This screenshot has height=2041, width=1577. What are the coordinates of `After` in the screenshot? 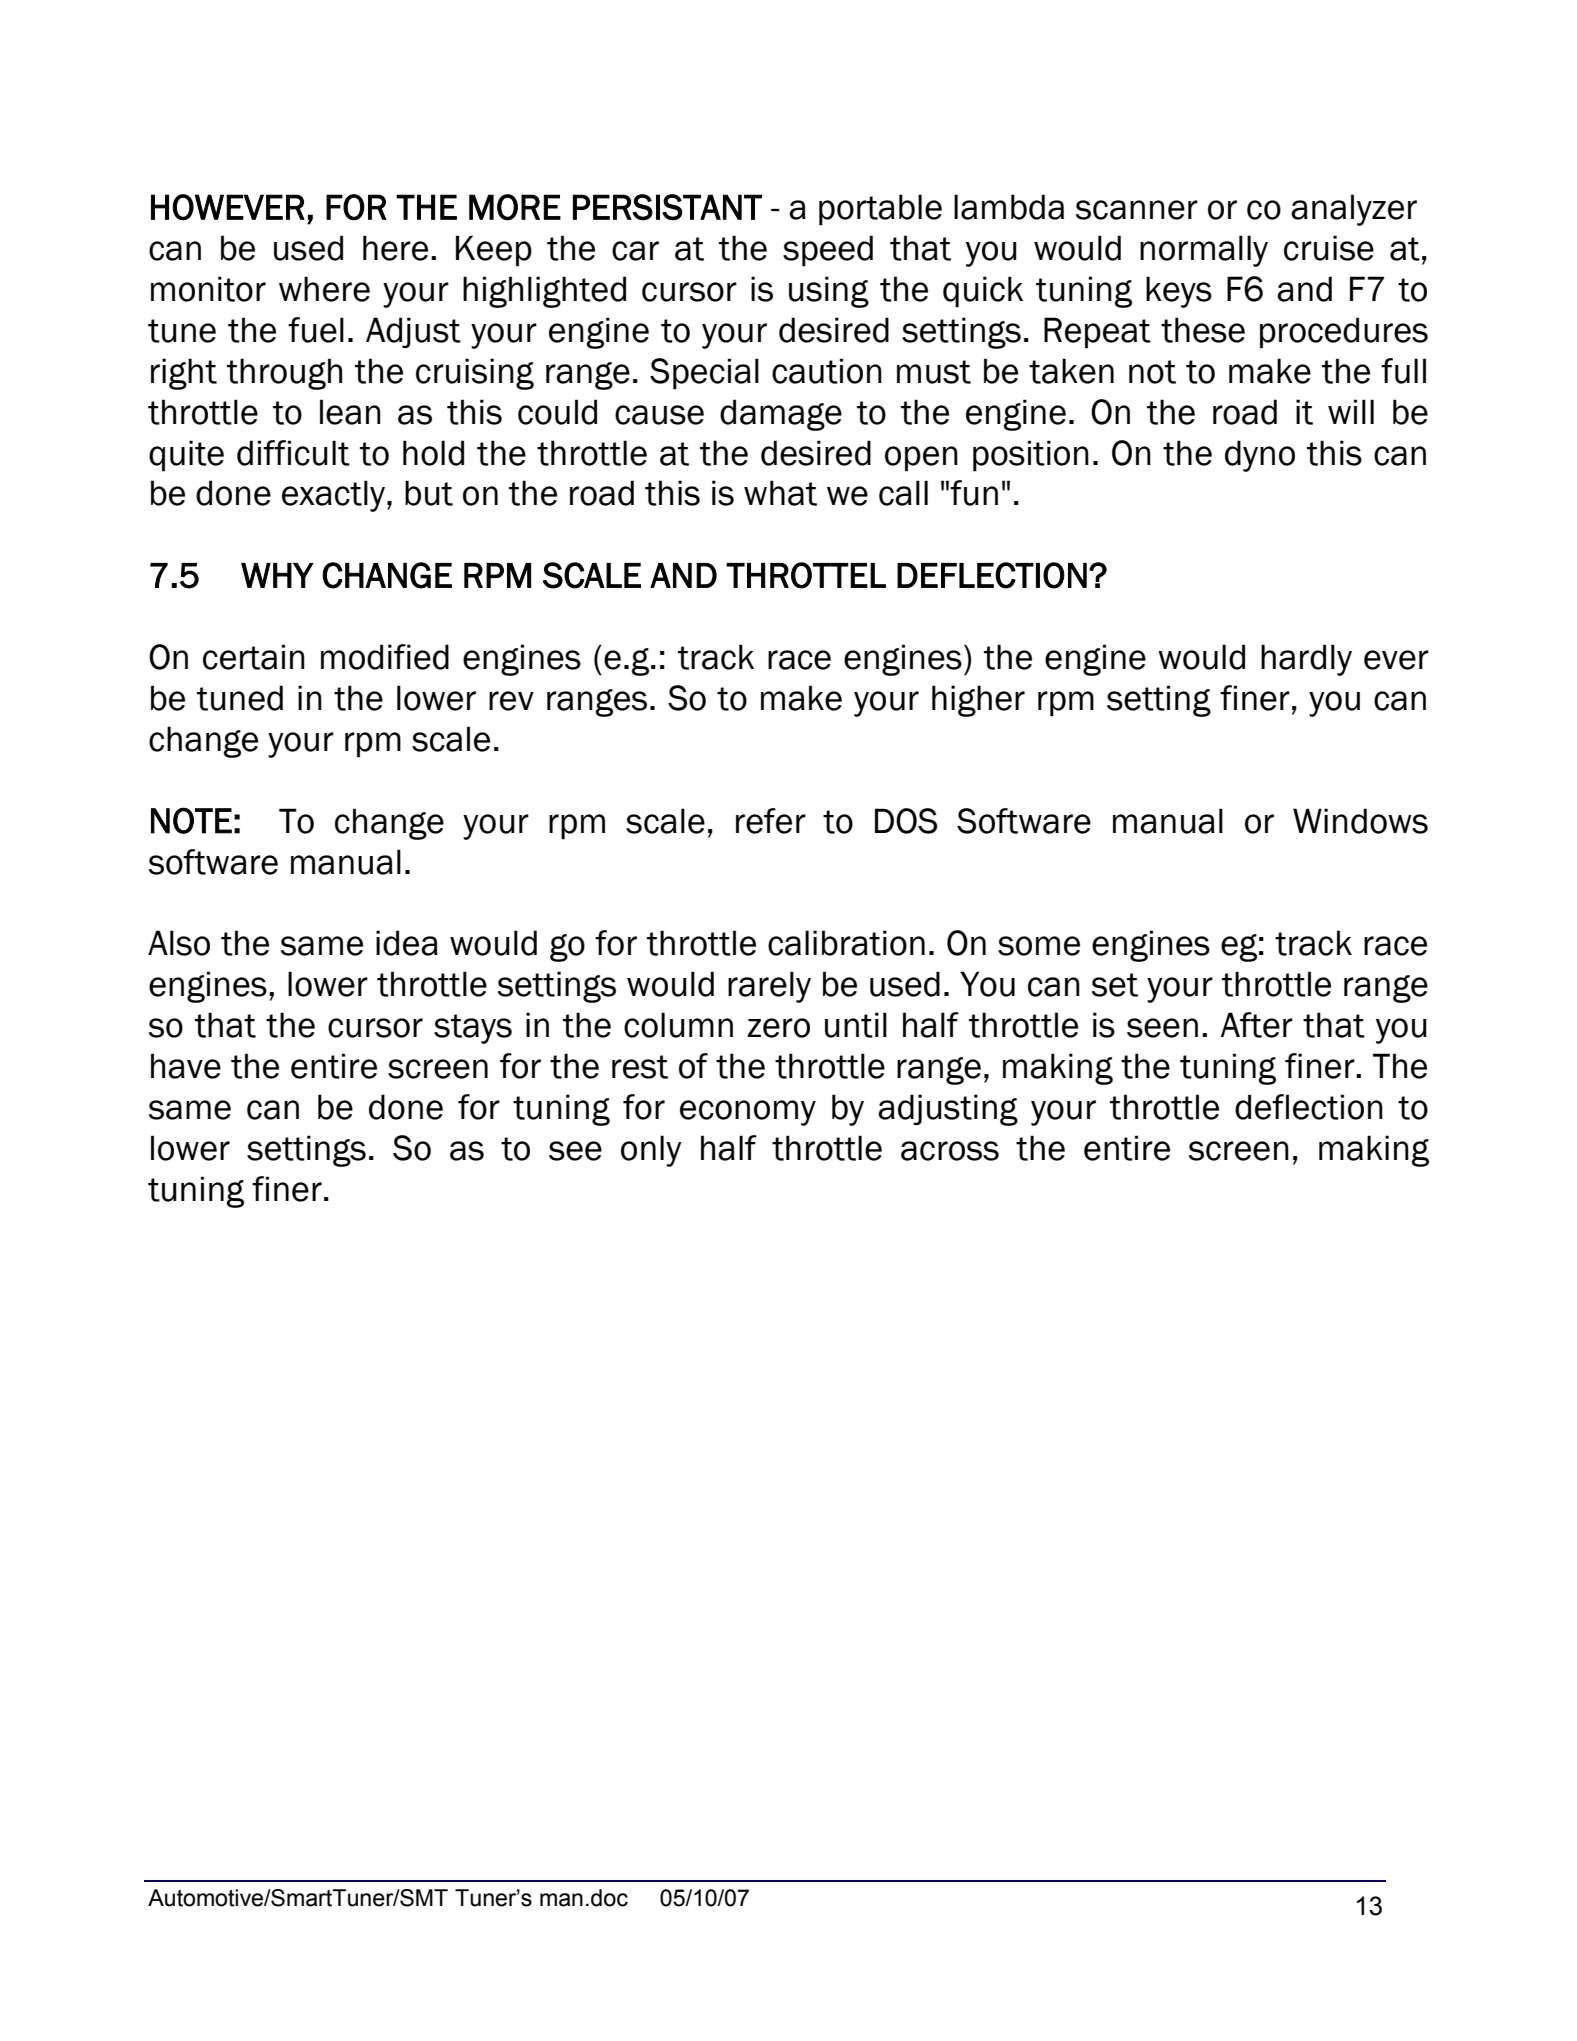 It's located at (1257, 1025).
